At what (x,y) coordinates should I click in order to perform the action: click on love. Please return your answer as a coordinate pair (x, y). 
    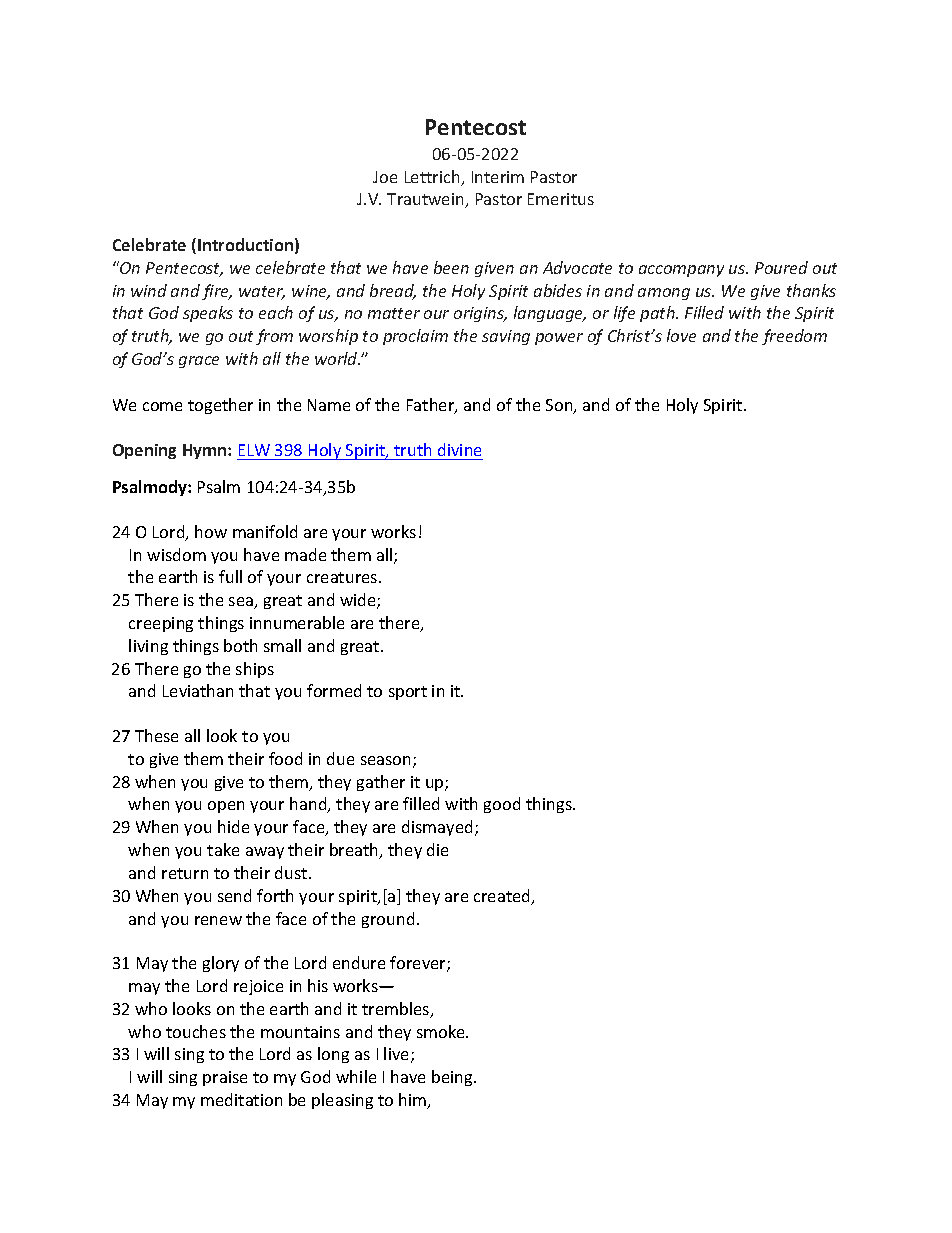
    Looking at the image, I should click on (681, 335).
